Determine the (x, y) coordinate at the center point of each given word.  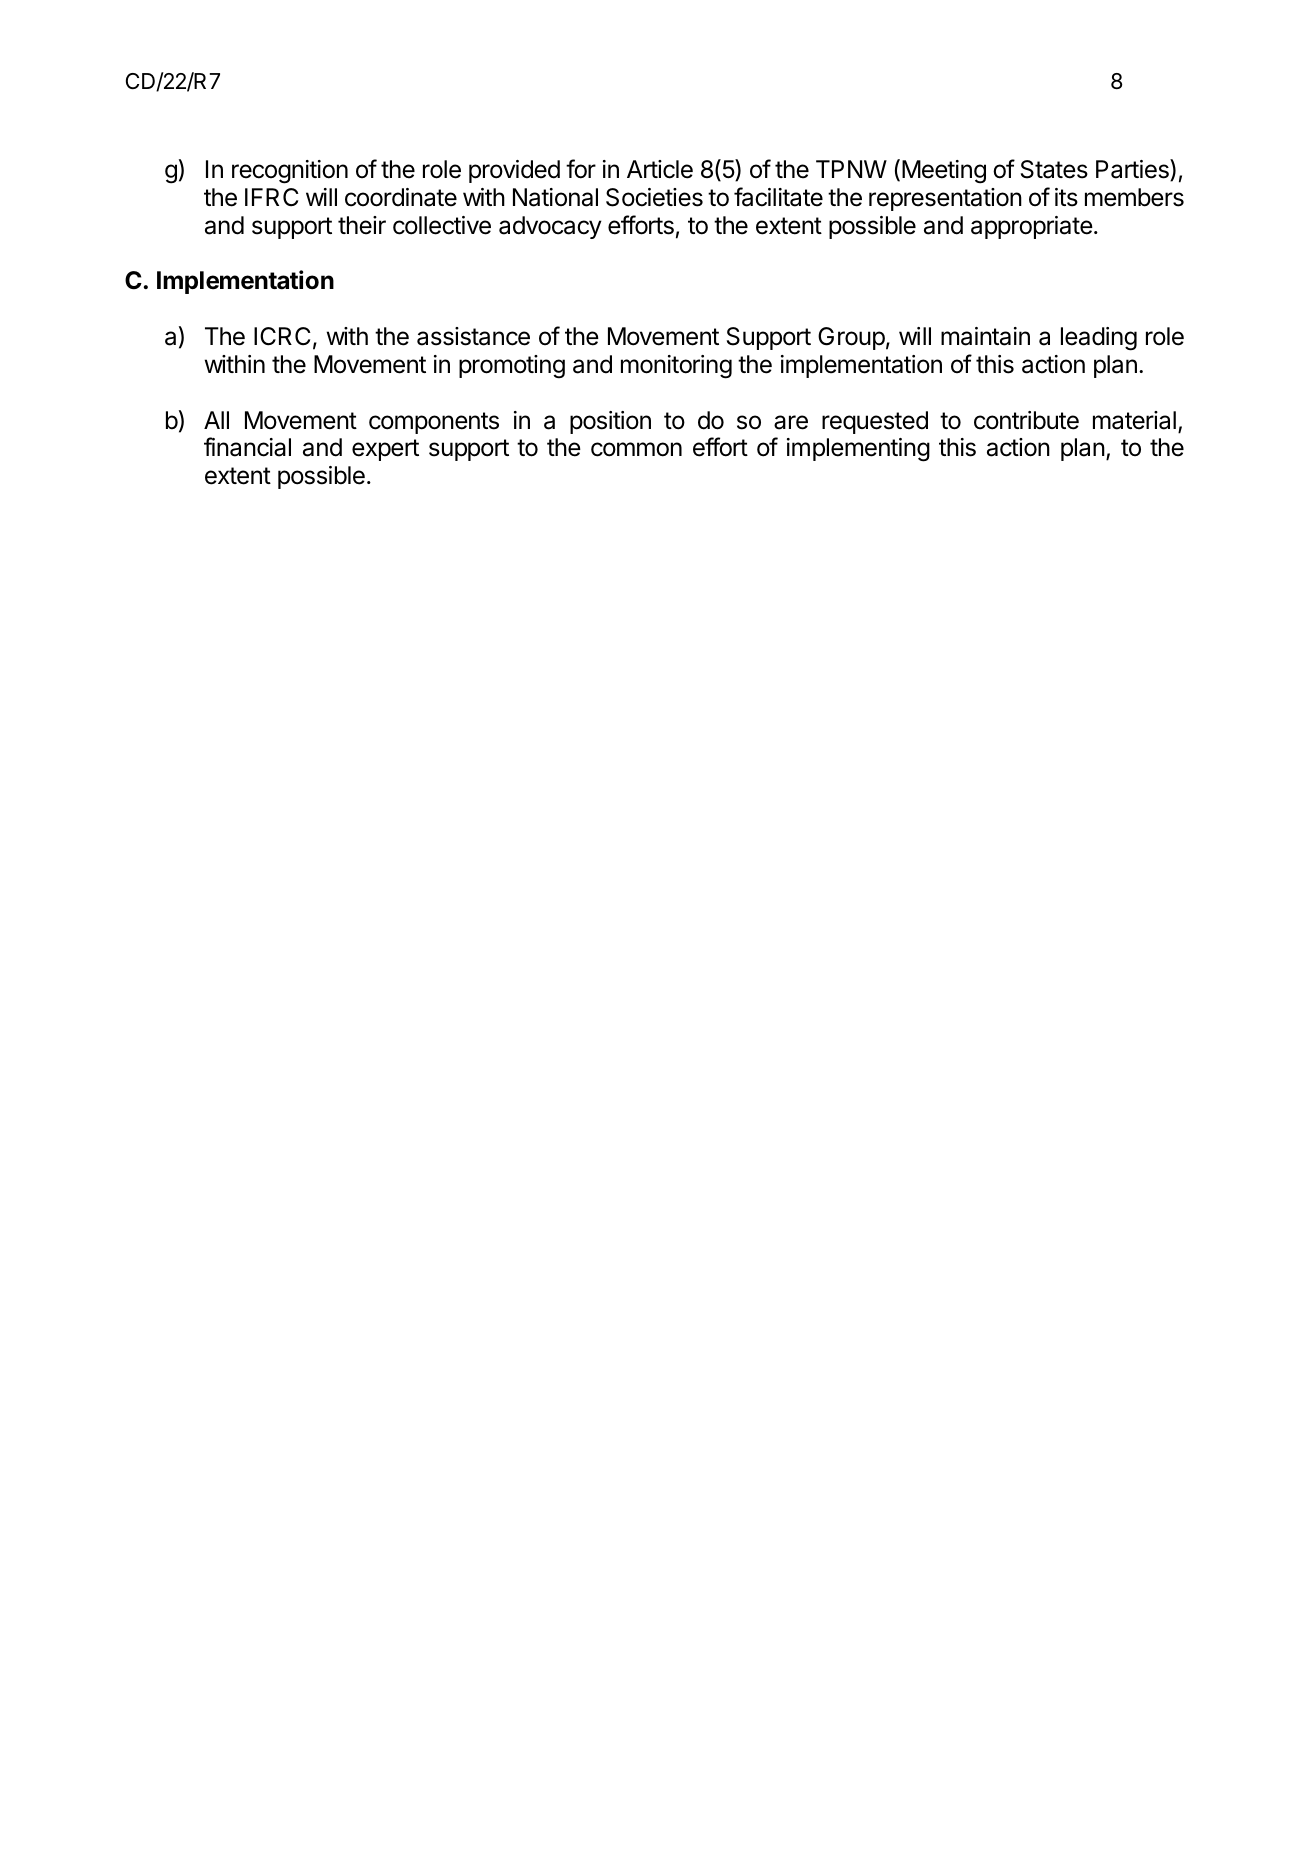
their (362, 225)
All (216, 420)
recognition (290, 172)
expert (385, 450)
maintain (985, 336)
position (610, 422)
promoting (512, 367)
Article (660, 169)
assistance (473, 336)
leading (1099, 339)
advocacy (550, 227)
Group (851, 338)
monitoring (676, 367)
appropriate (1032, 227)
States (1054, 169)
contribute (1026, 420)
